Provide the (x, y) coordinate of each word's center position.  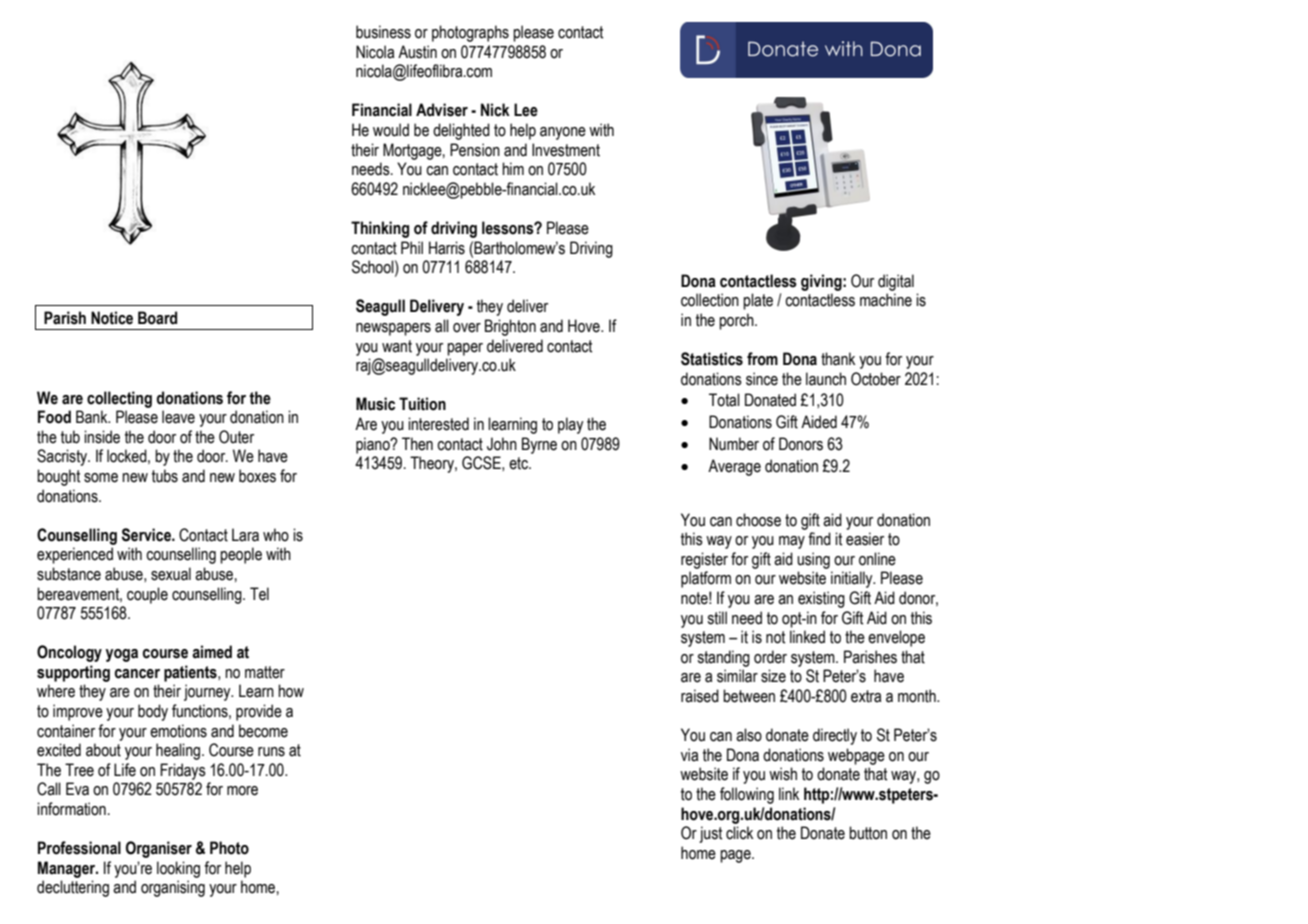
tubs (165, 476)
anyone (563, 133)
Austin (417, 52)
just (710, 834)
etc (519, 463)
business (383, 32)
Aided (819, 422)
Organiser (159, 849)
